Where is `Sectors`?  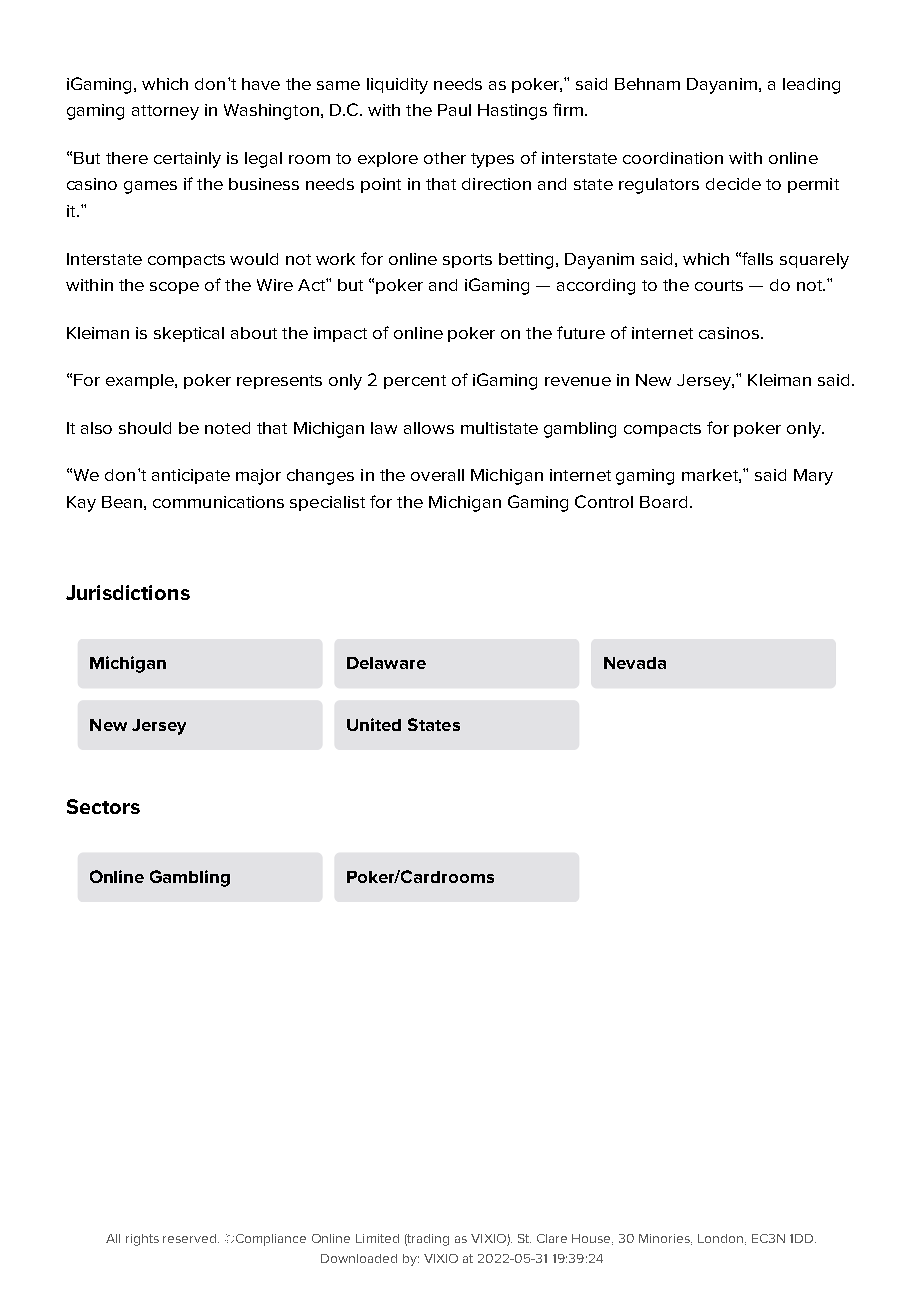
Sectors is located at coordinates (103, 806).
